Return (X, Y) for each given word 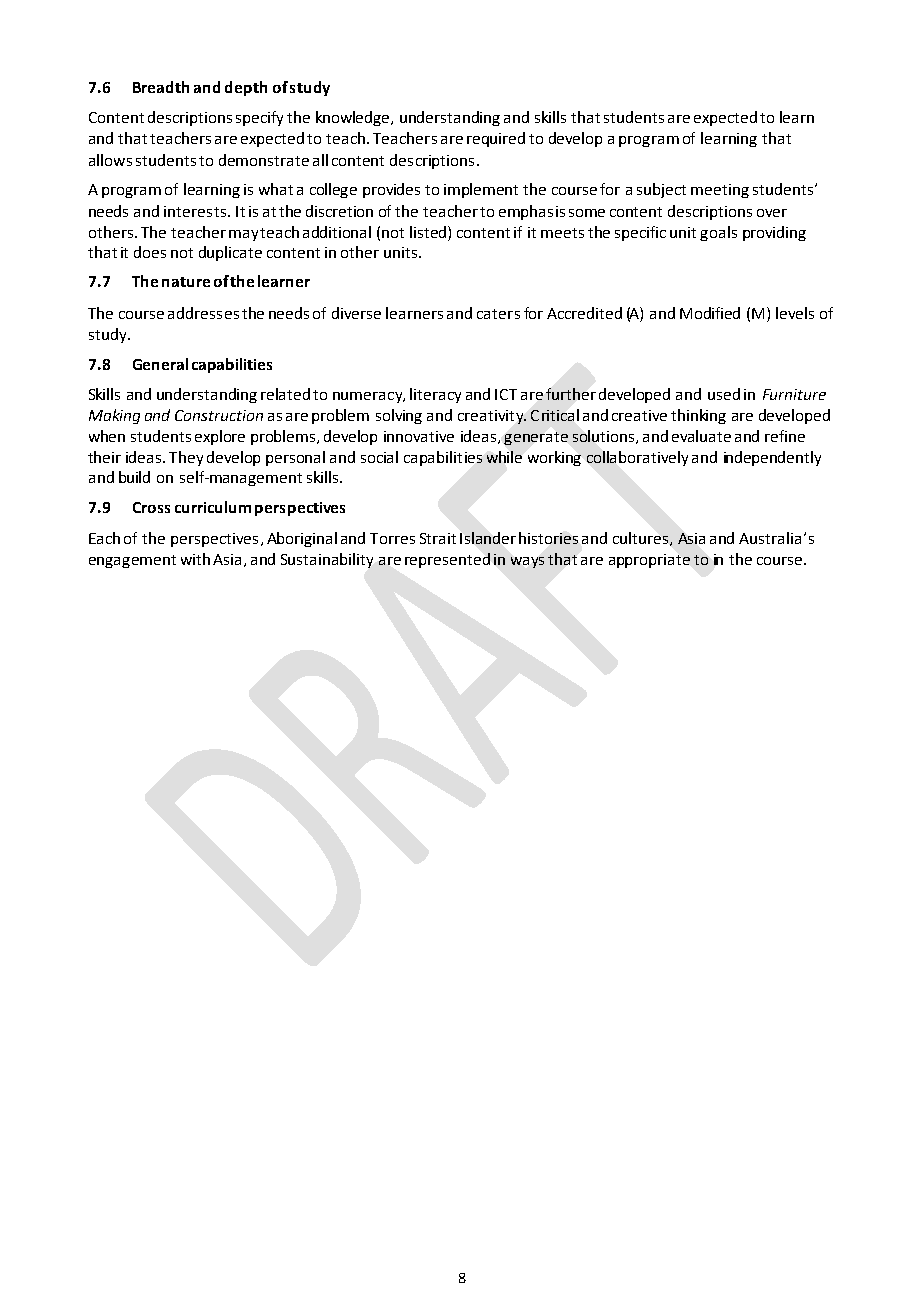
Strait (438, 538)
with (195, 559)
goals (718, 233)
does (150, 252)
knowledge (354, 118)
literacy (435, 395)
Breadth (161, 87)
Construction (219, 415)
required (496, 139)
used (724, 394)
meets (562, 233)
